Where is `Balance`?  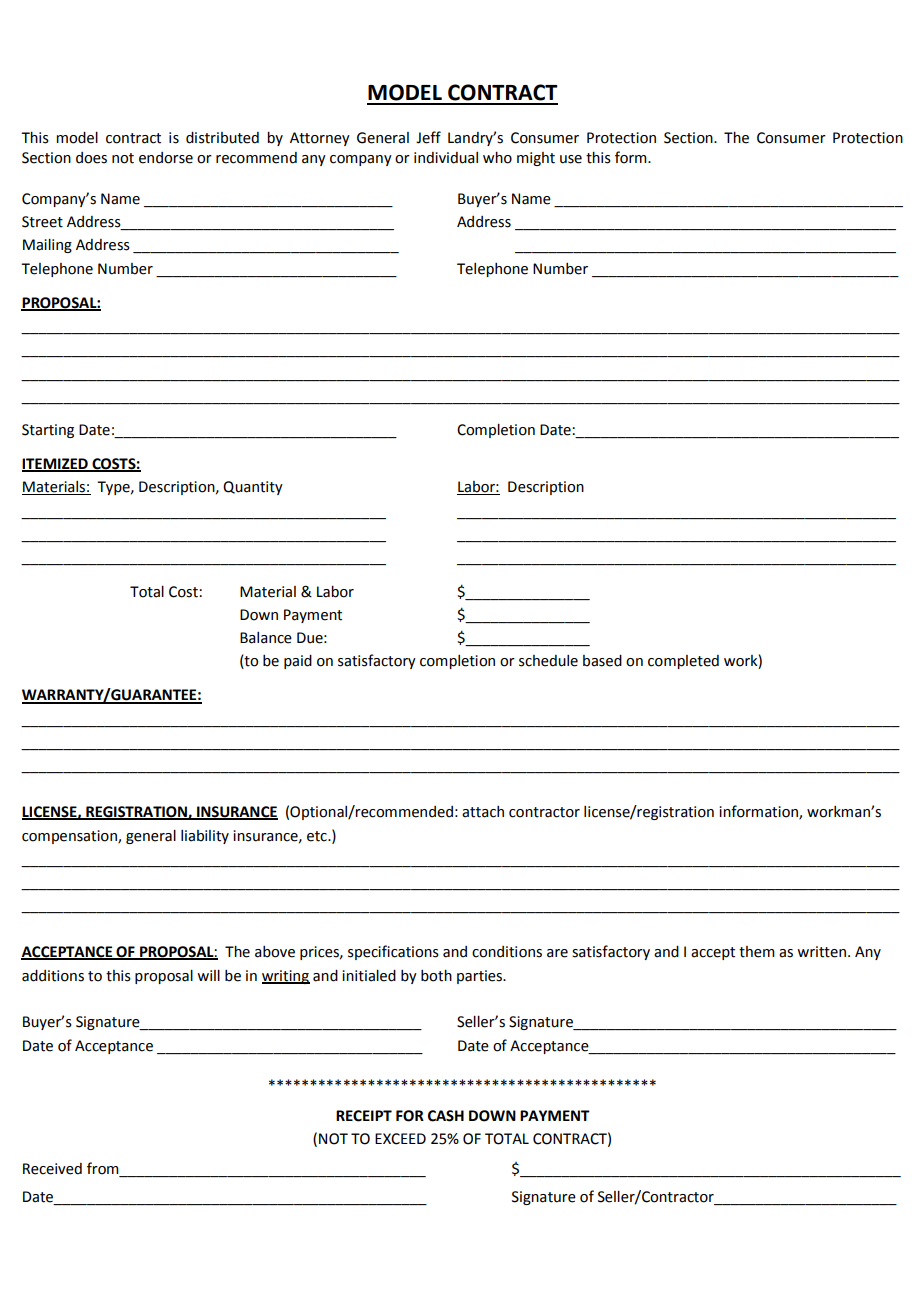 Balance is located at coordinates (266, 638).
